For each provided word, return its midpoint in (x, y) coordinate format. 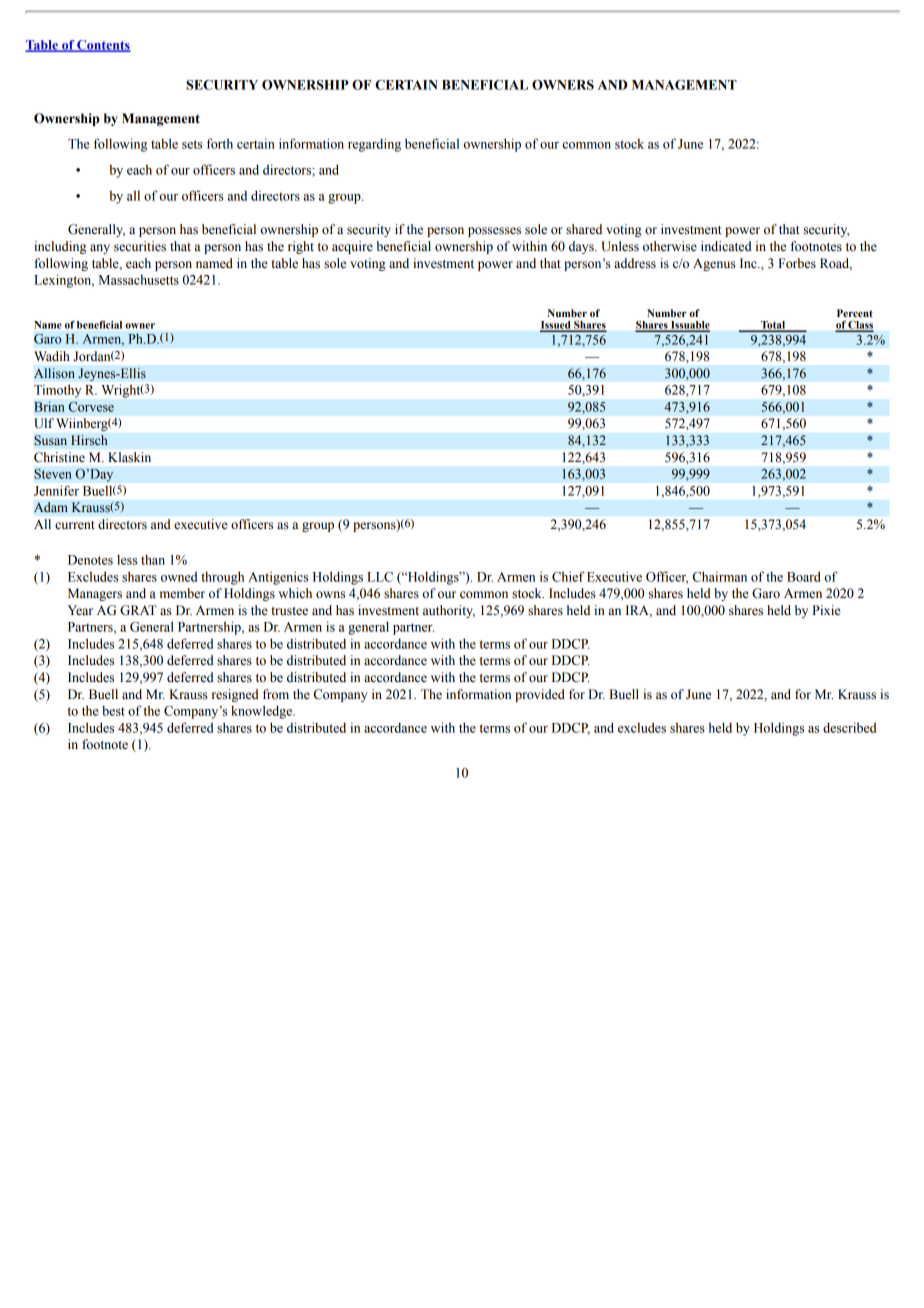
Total (773, 326)
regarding (374, 145)
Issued (556, 326)
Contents (103, 46)
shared (584, 229)
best (113, 711)
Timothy (57, 391)
